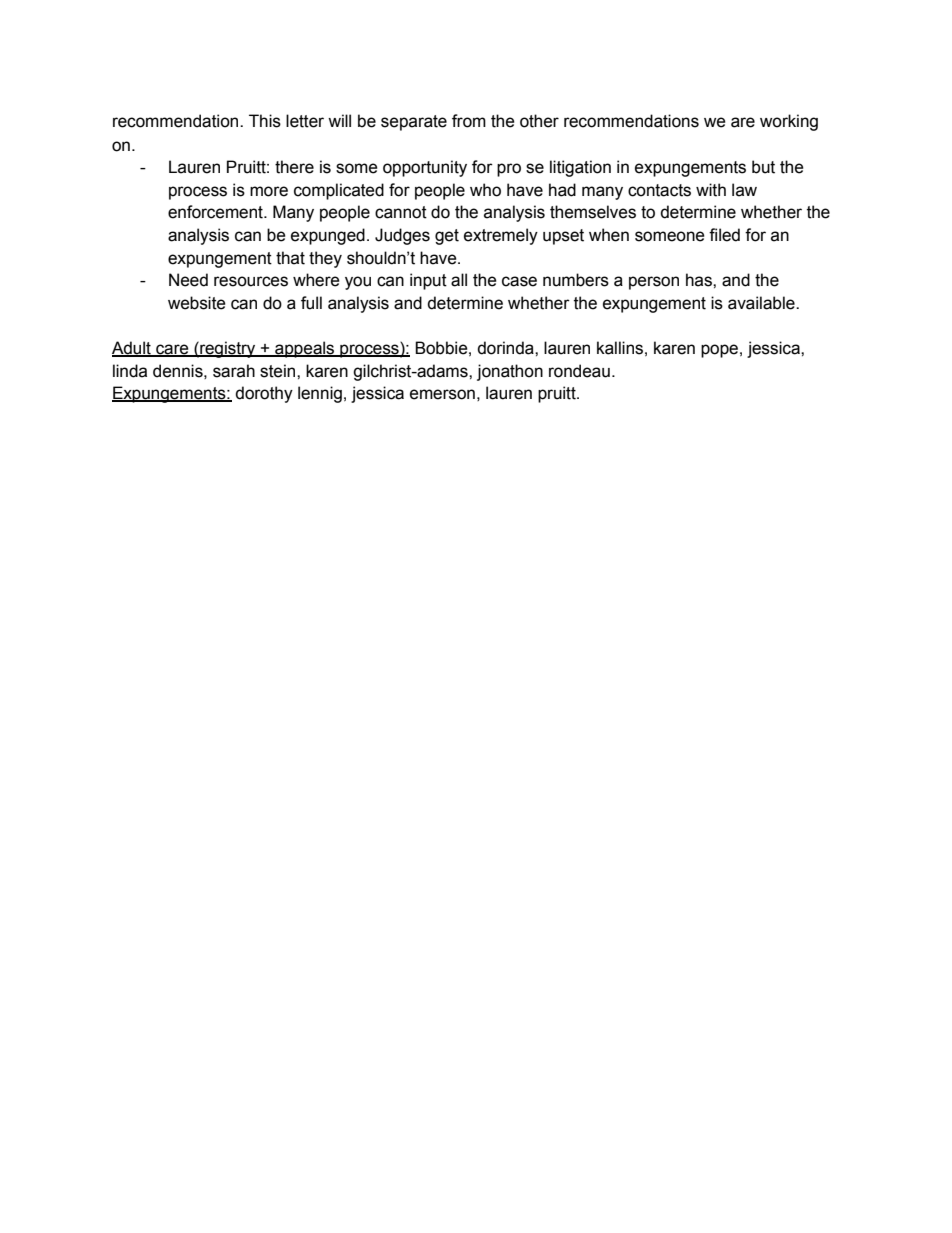  I want to click on has, so click(700, 280).
